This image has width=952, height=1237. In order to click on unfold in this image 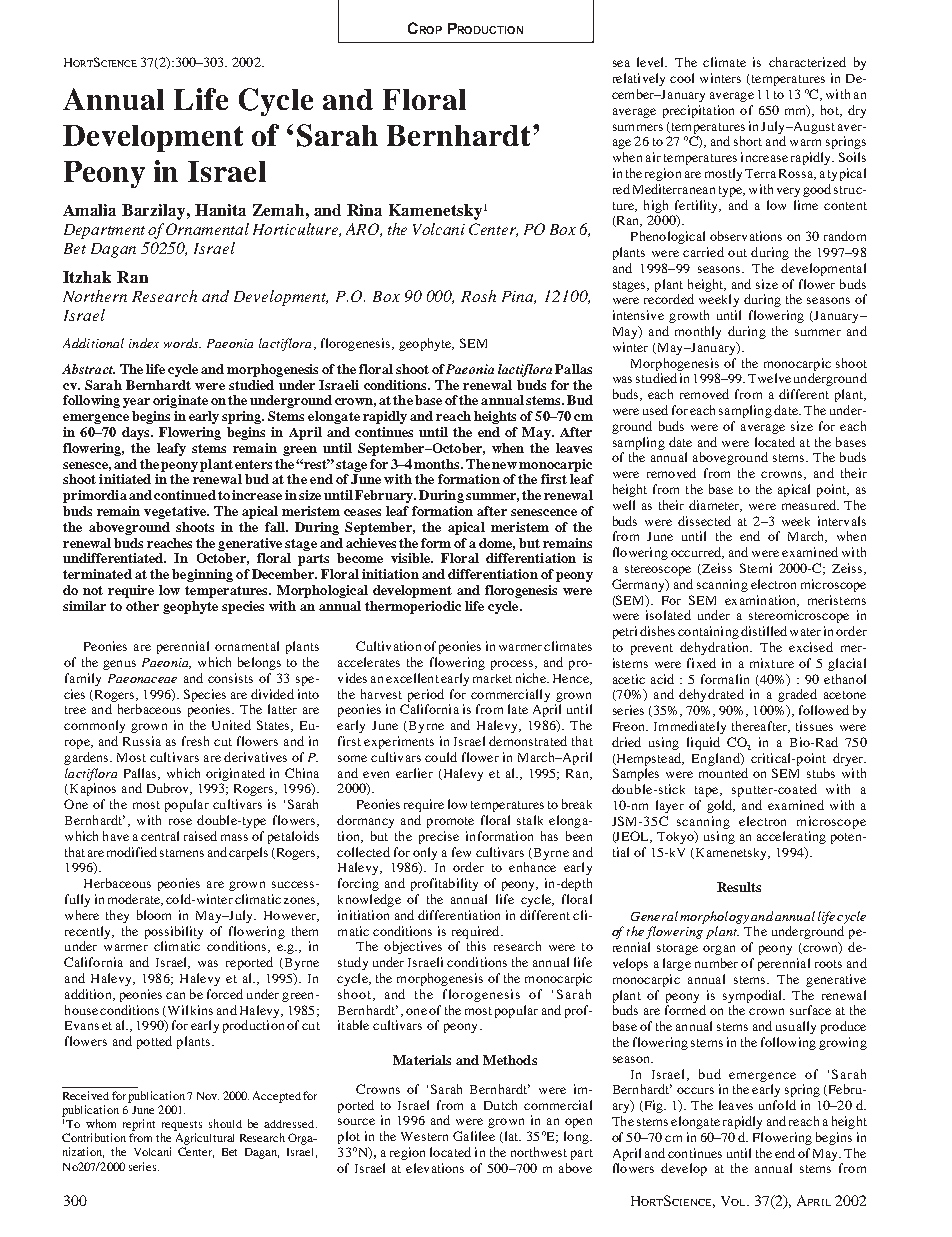, I will do `click(777, 1105)`.
